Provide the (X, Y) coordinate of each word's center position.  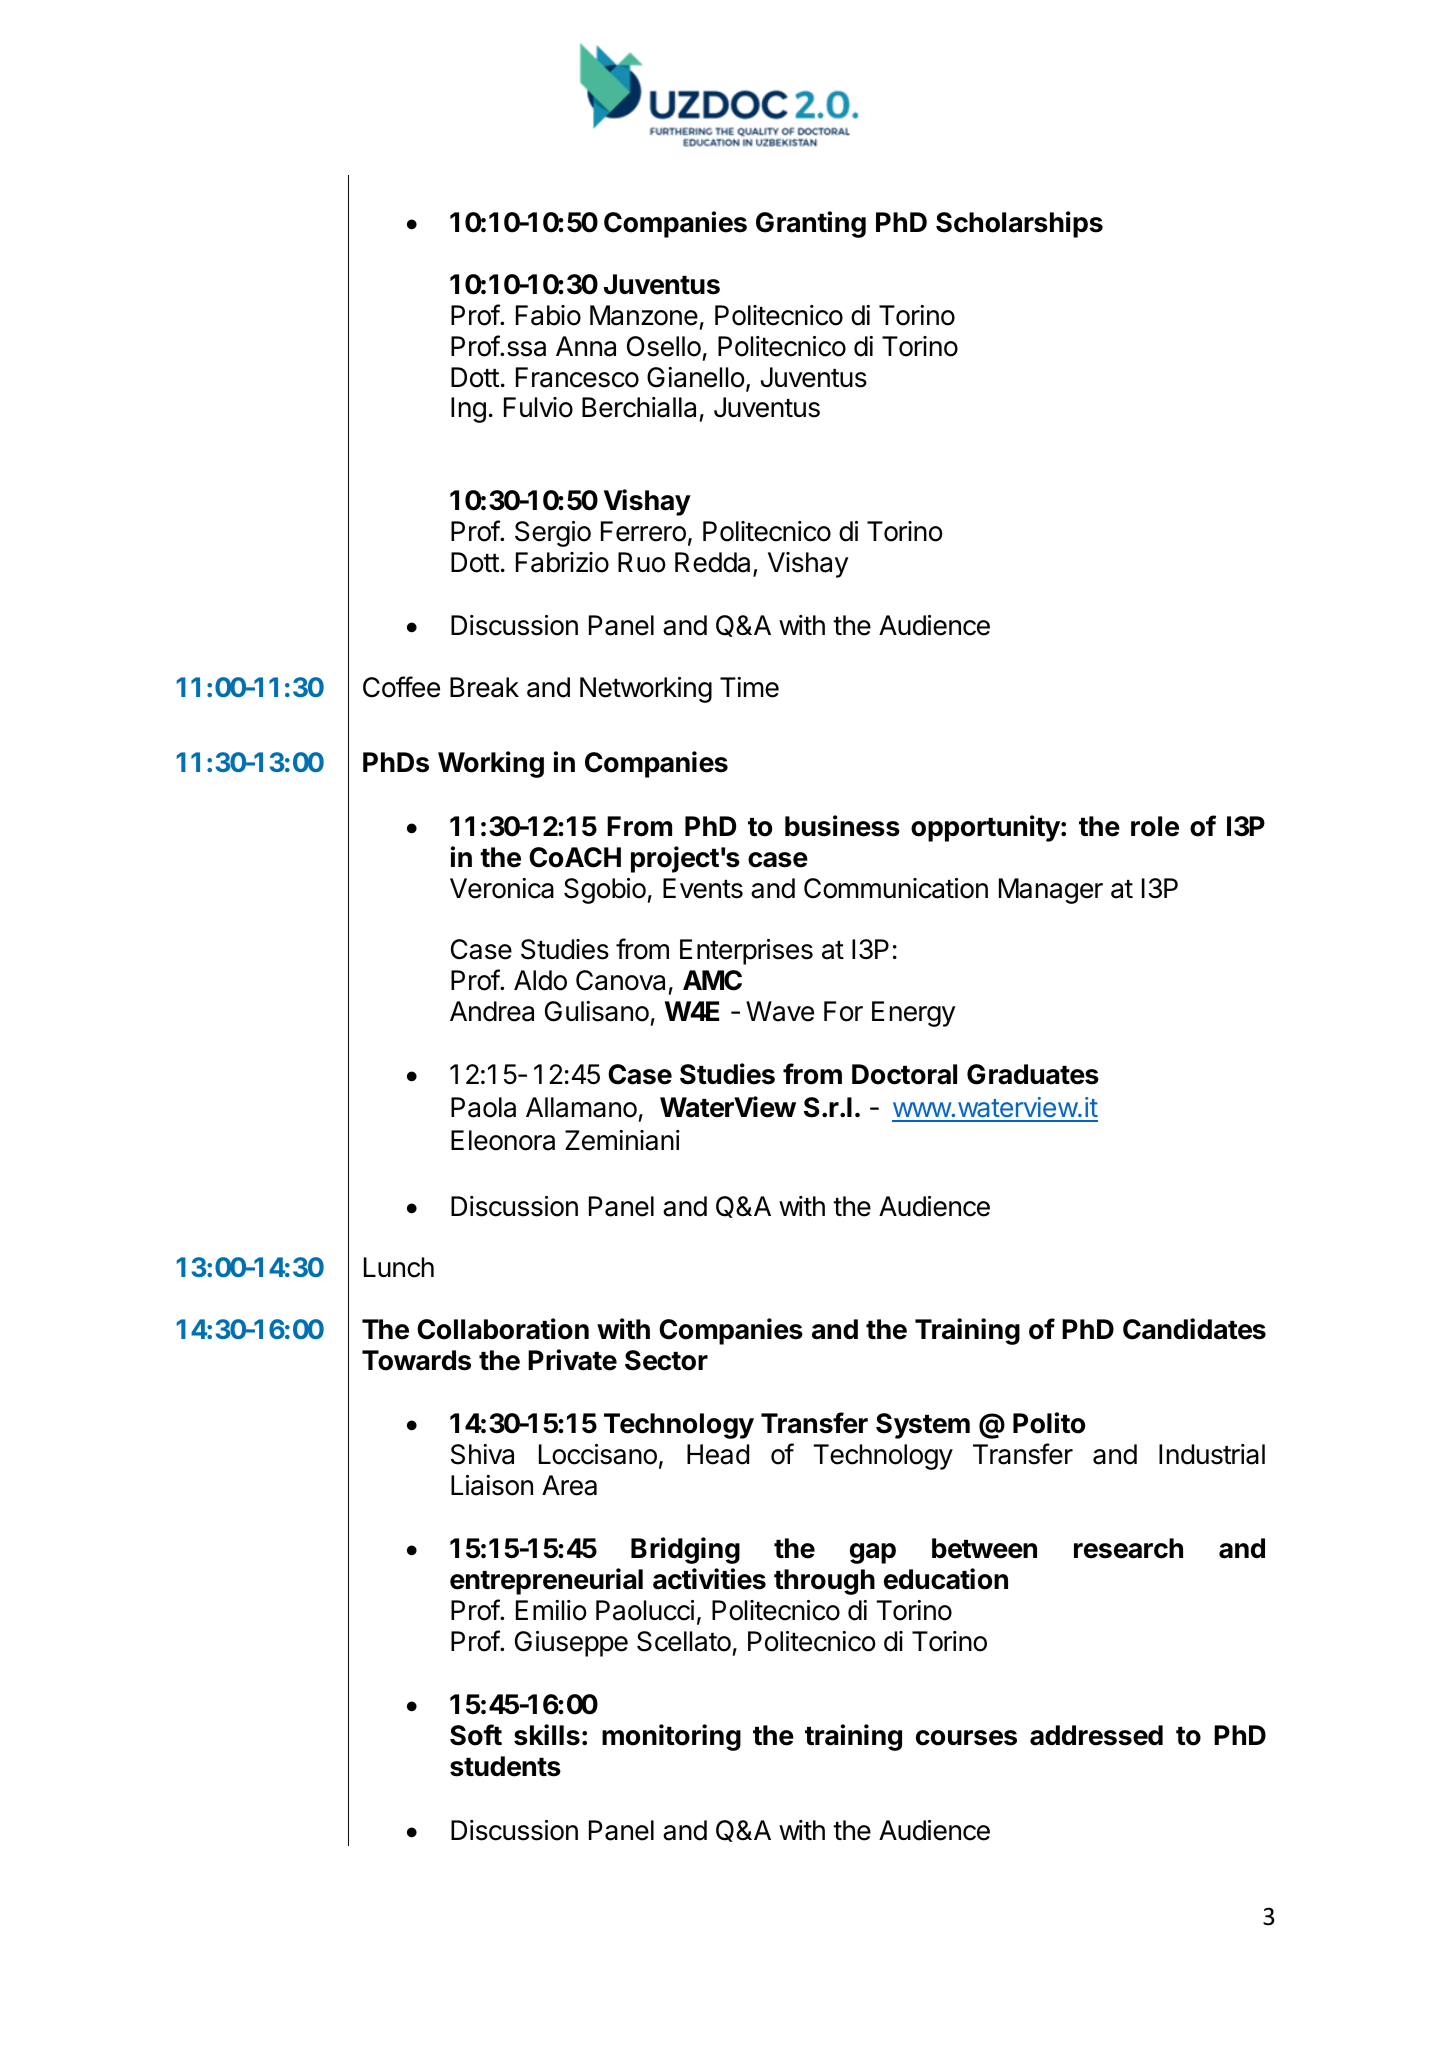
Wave (780, 1011)
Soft (476, 1735)
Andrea (492, 1011)
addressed (1096, 1735)
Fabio (548, 315)
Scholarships (1019, 224)
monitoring (671, 1737)
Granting (811, 224)
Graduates (1033, 1074)
